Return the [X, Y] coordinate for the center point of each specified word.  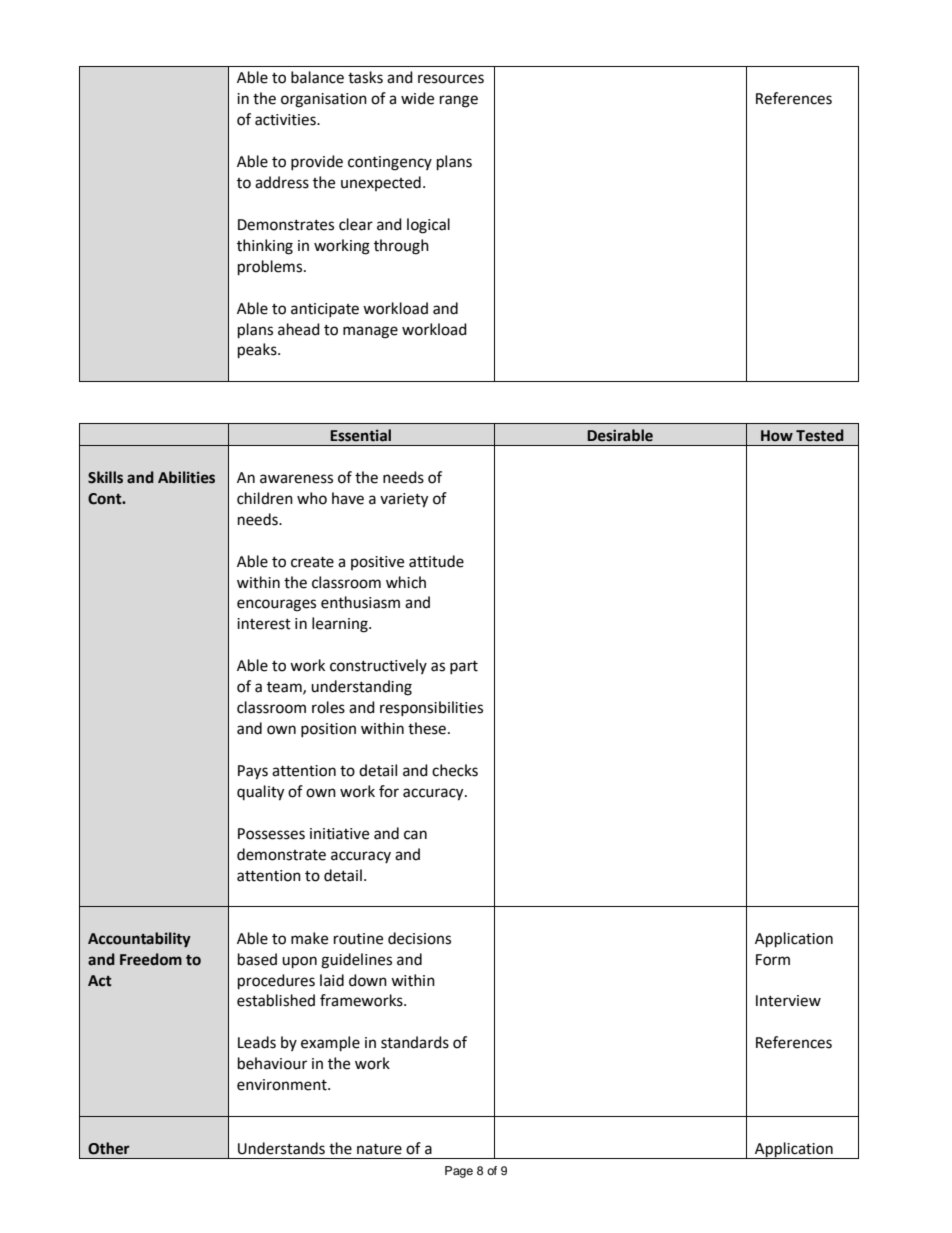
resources [451, 79]
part [464, 667]
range [459, 101]
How [777, 436]
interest [264, 624]
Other [109, 1148]
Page [459, 1172]
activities [286, 120]
